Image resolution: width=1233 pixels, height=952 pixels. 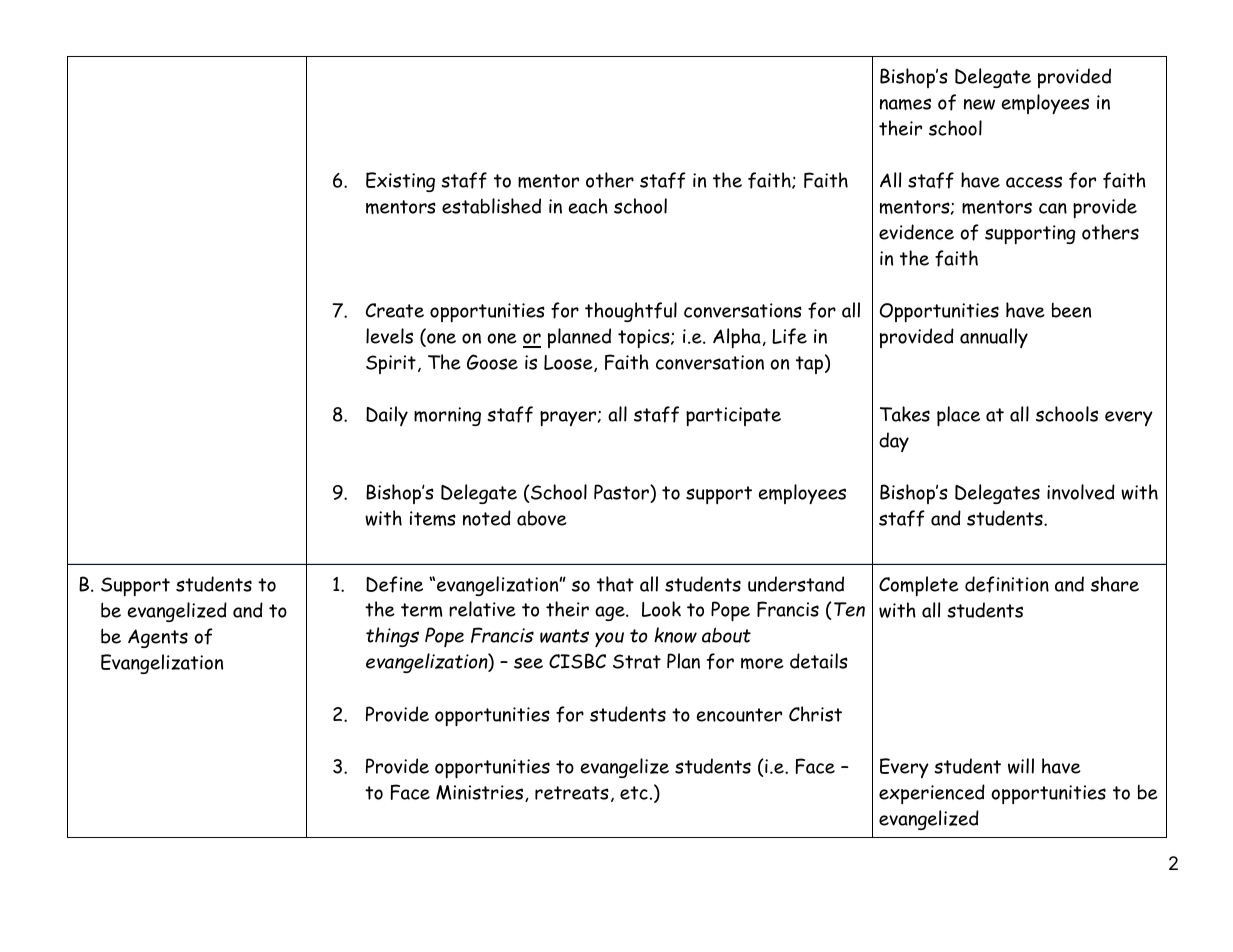 What do you see at coordinates (979, 104) in the page?
I see `new` at bounding box center [979, 104].
